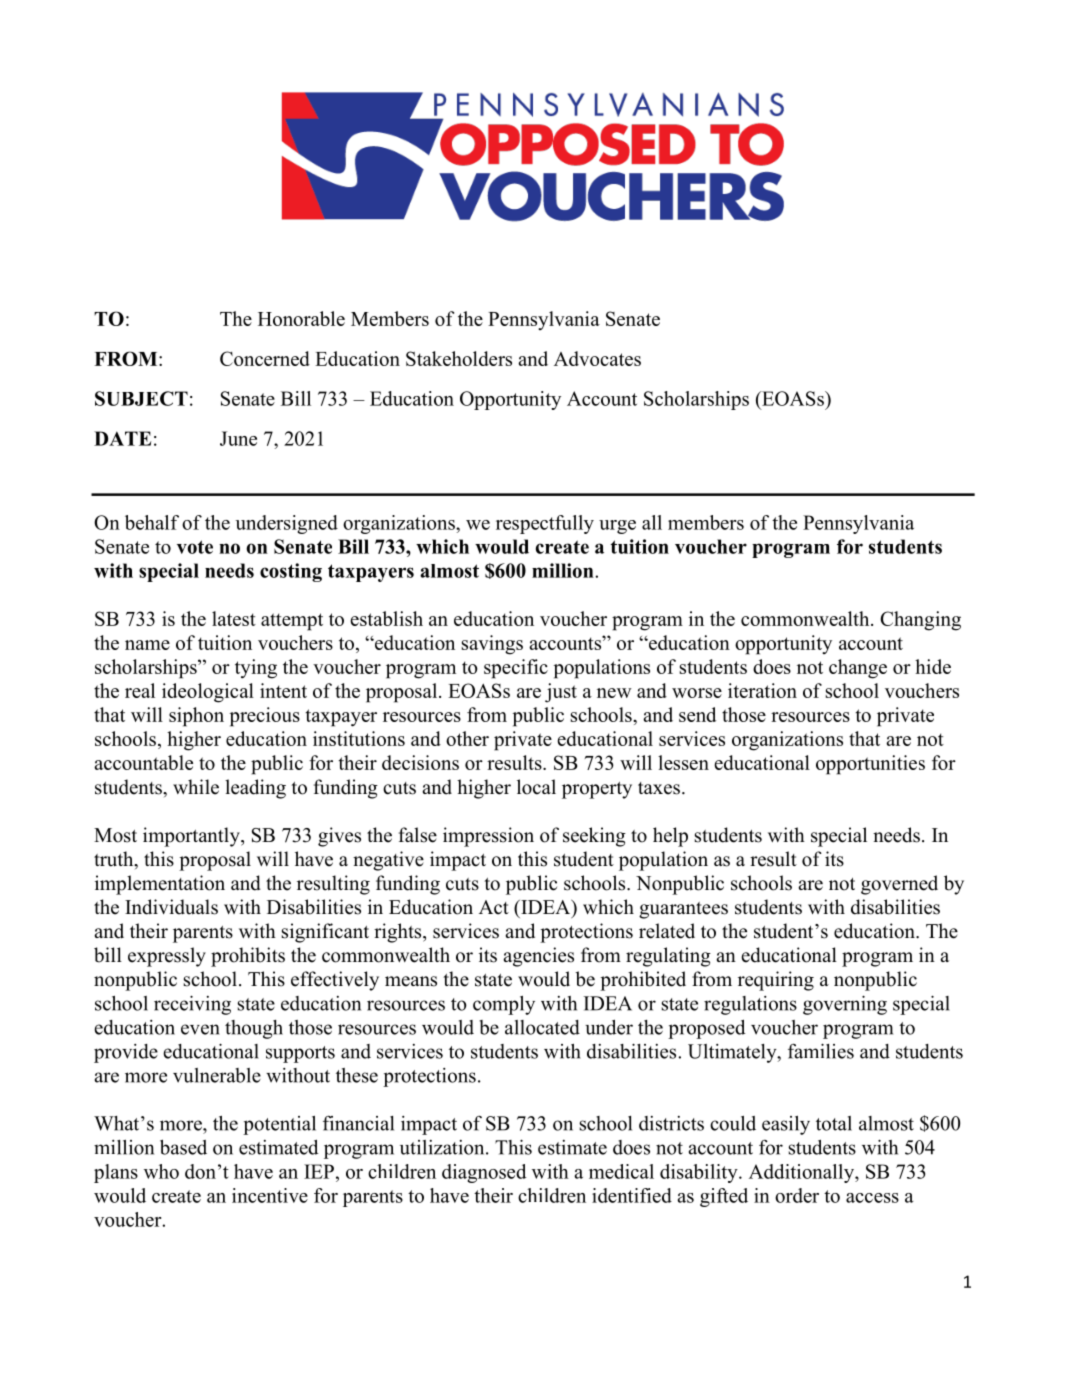  Describe the element at coordinates (597, 358) in the screenshot. I see `Advocates` at that location.
